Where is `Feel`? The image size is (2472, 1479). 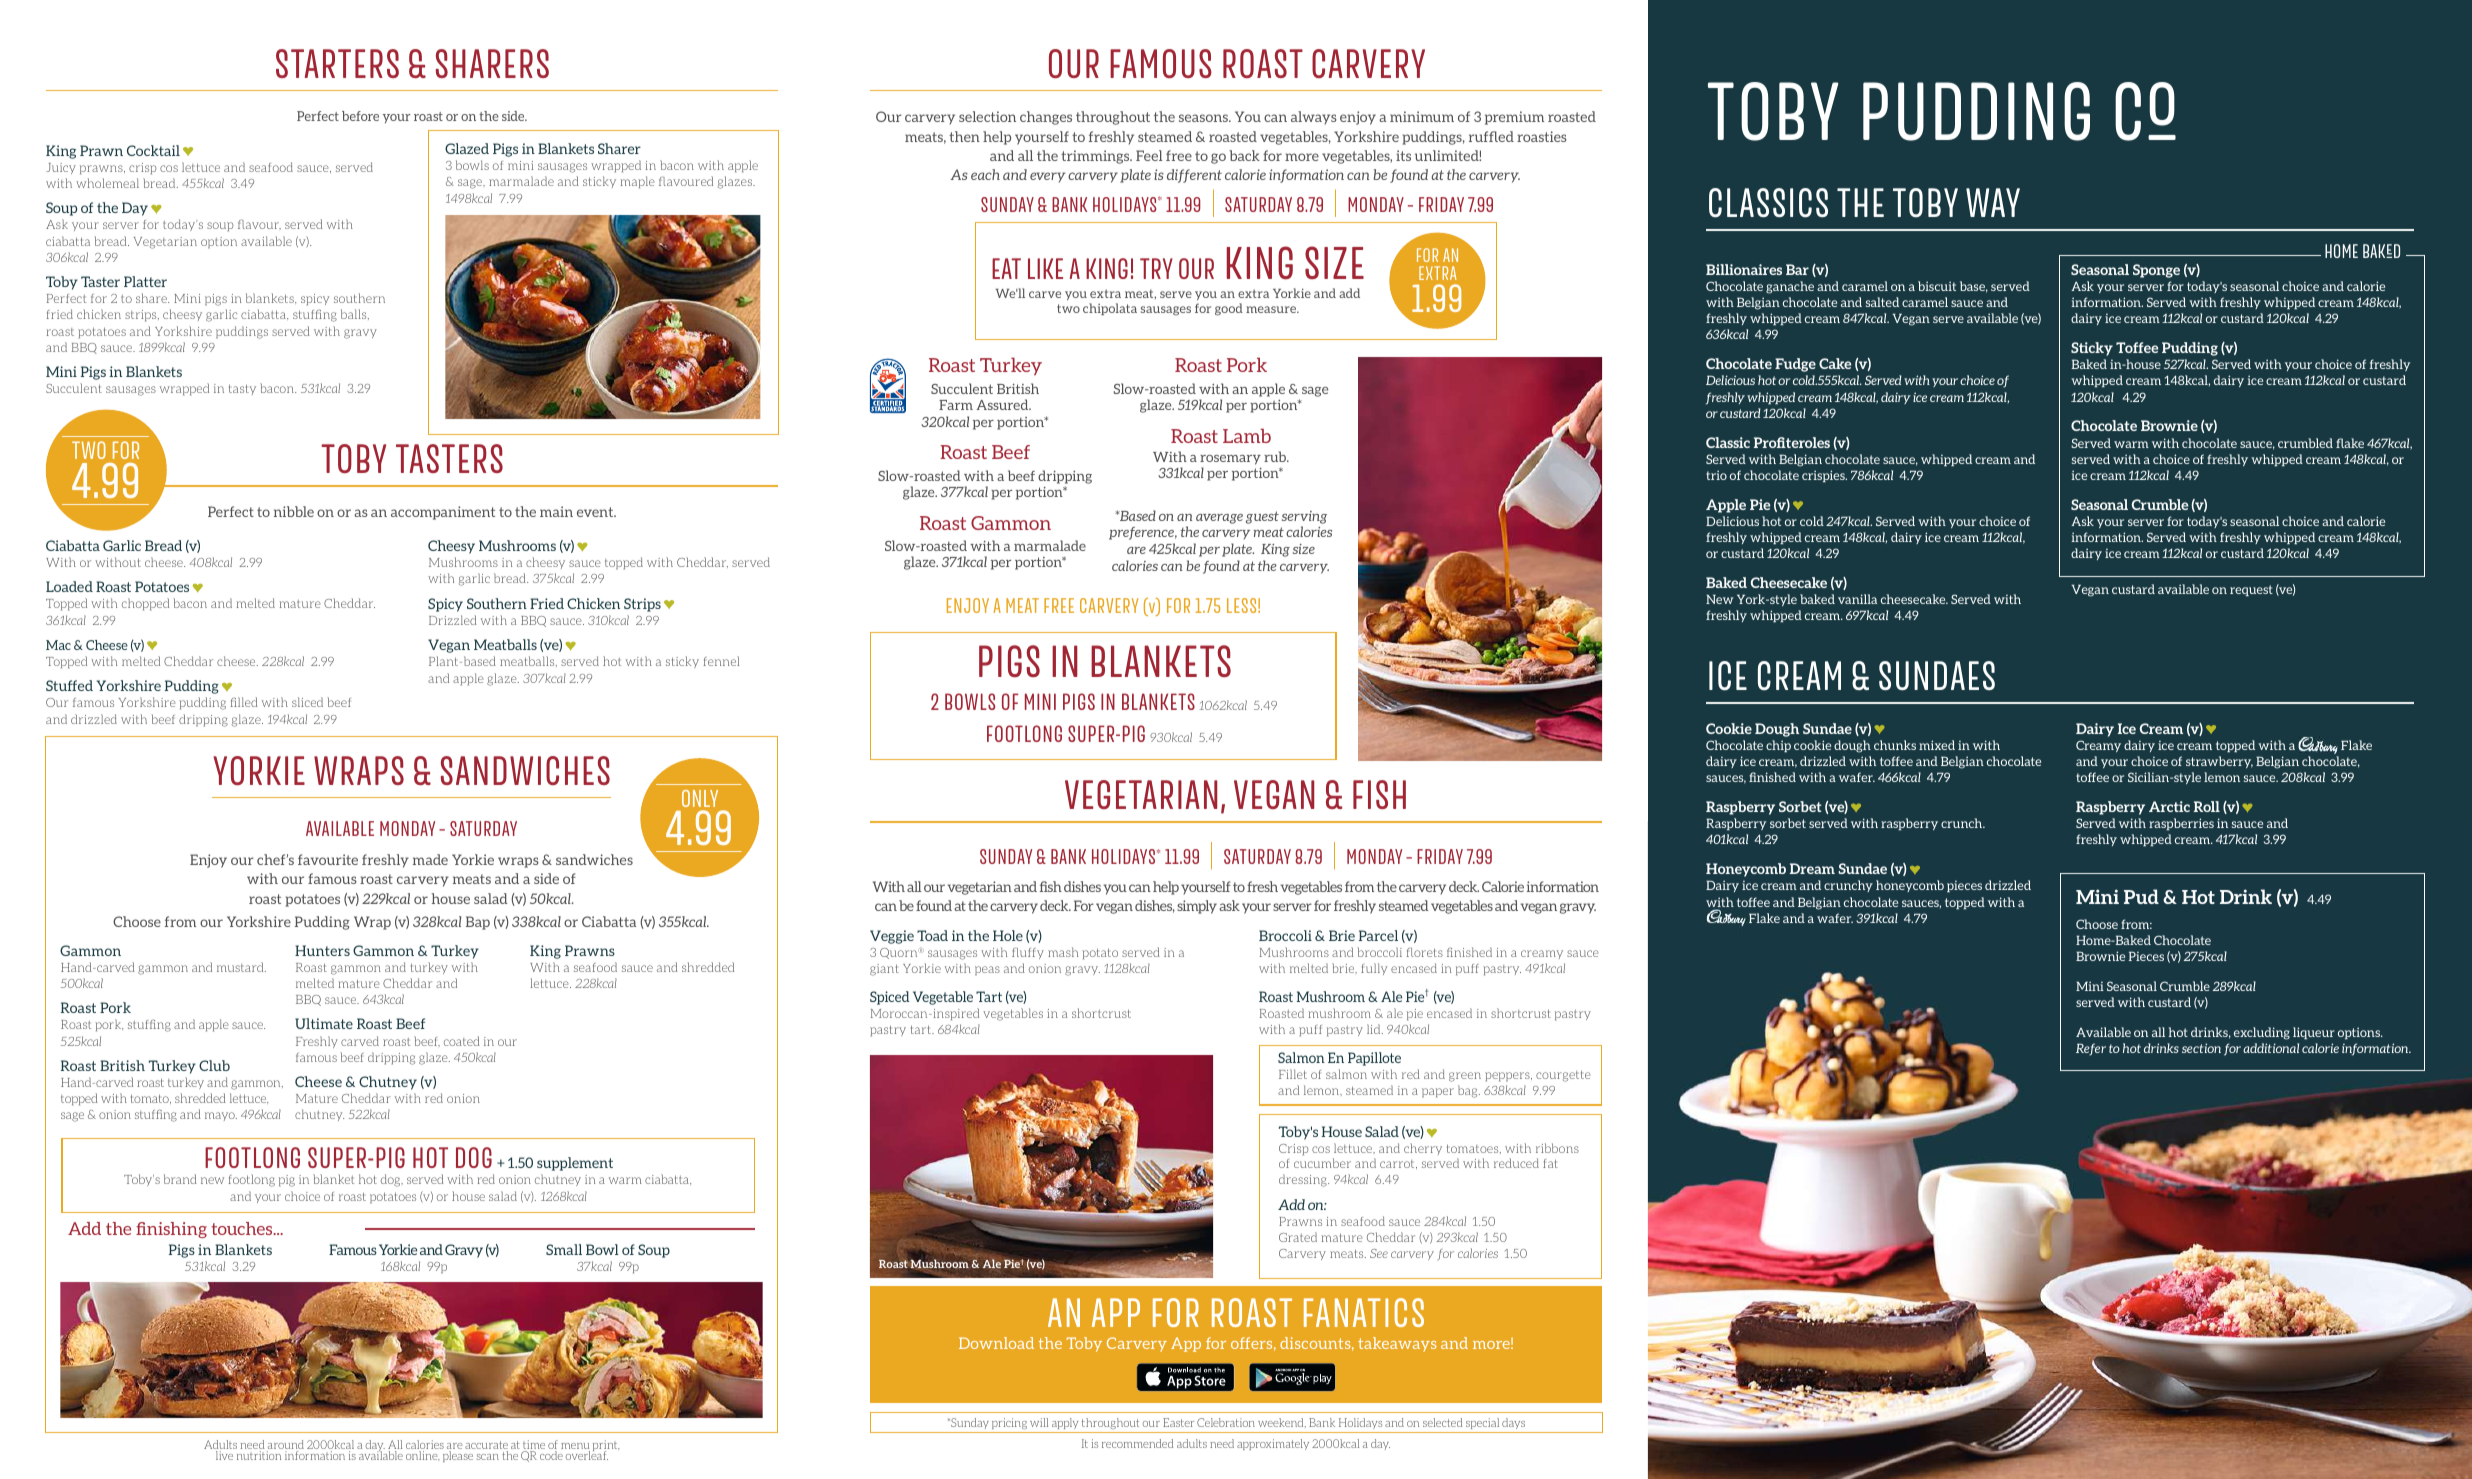 Feel is located at coordinates (1149, 155).
